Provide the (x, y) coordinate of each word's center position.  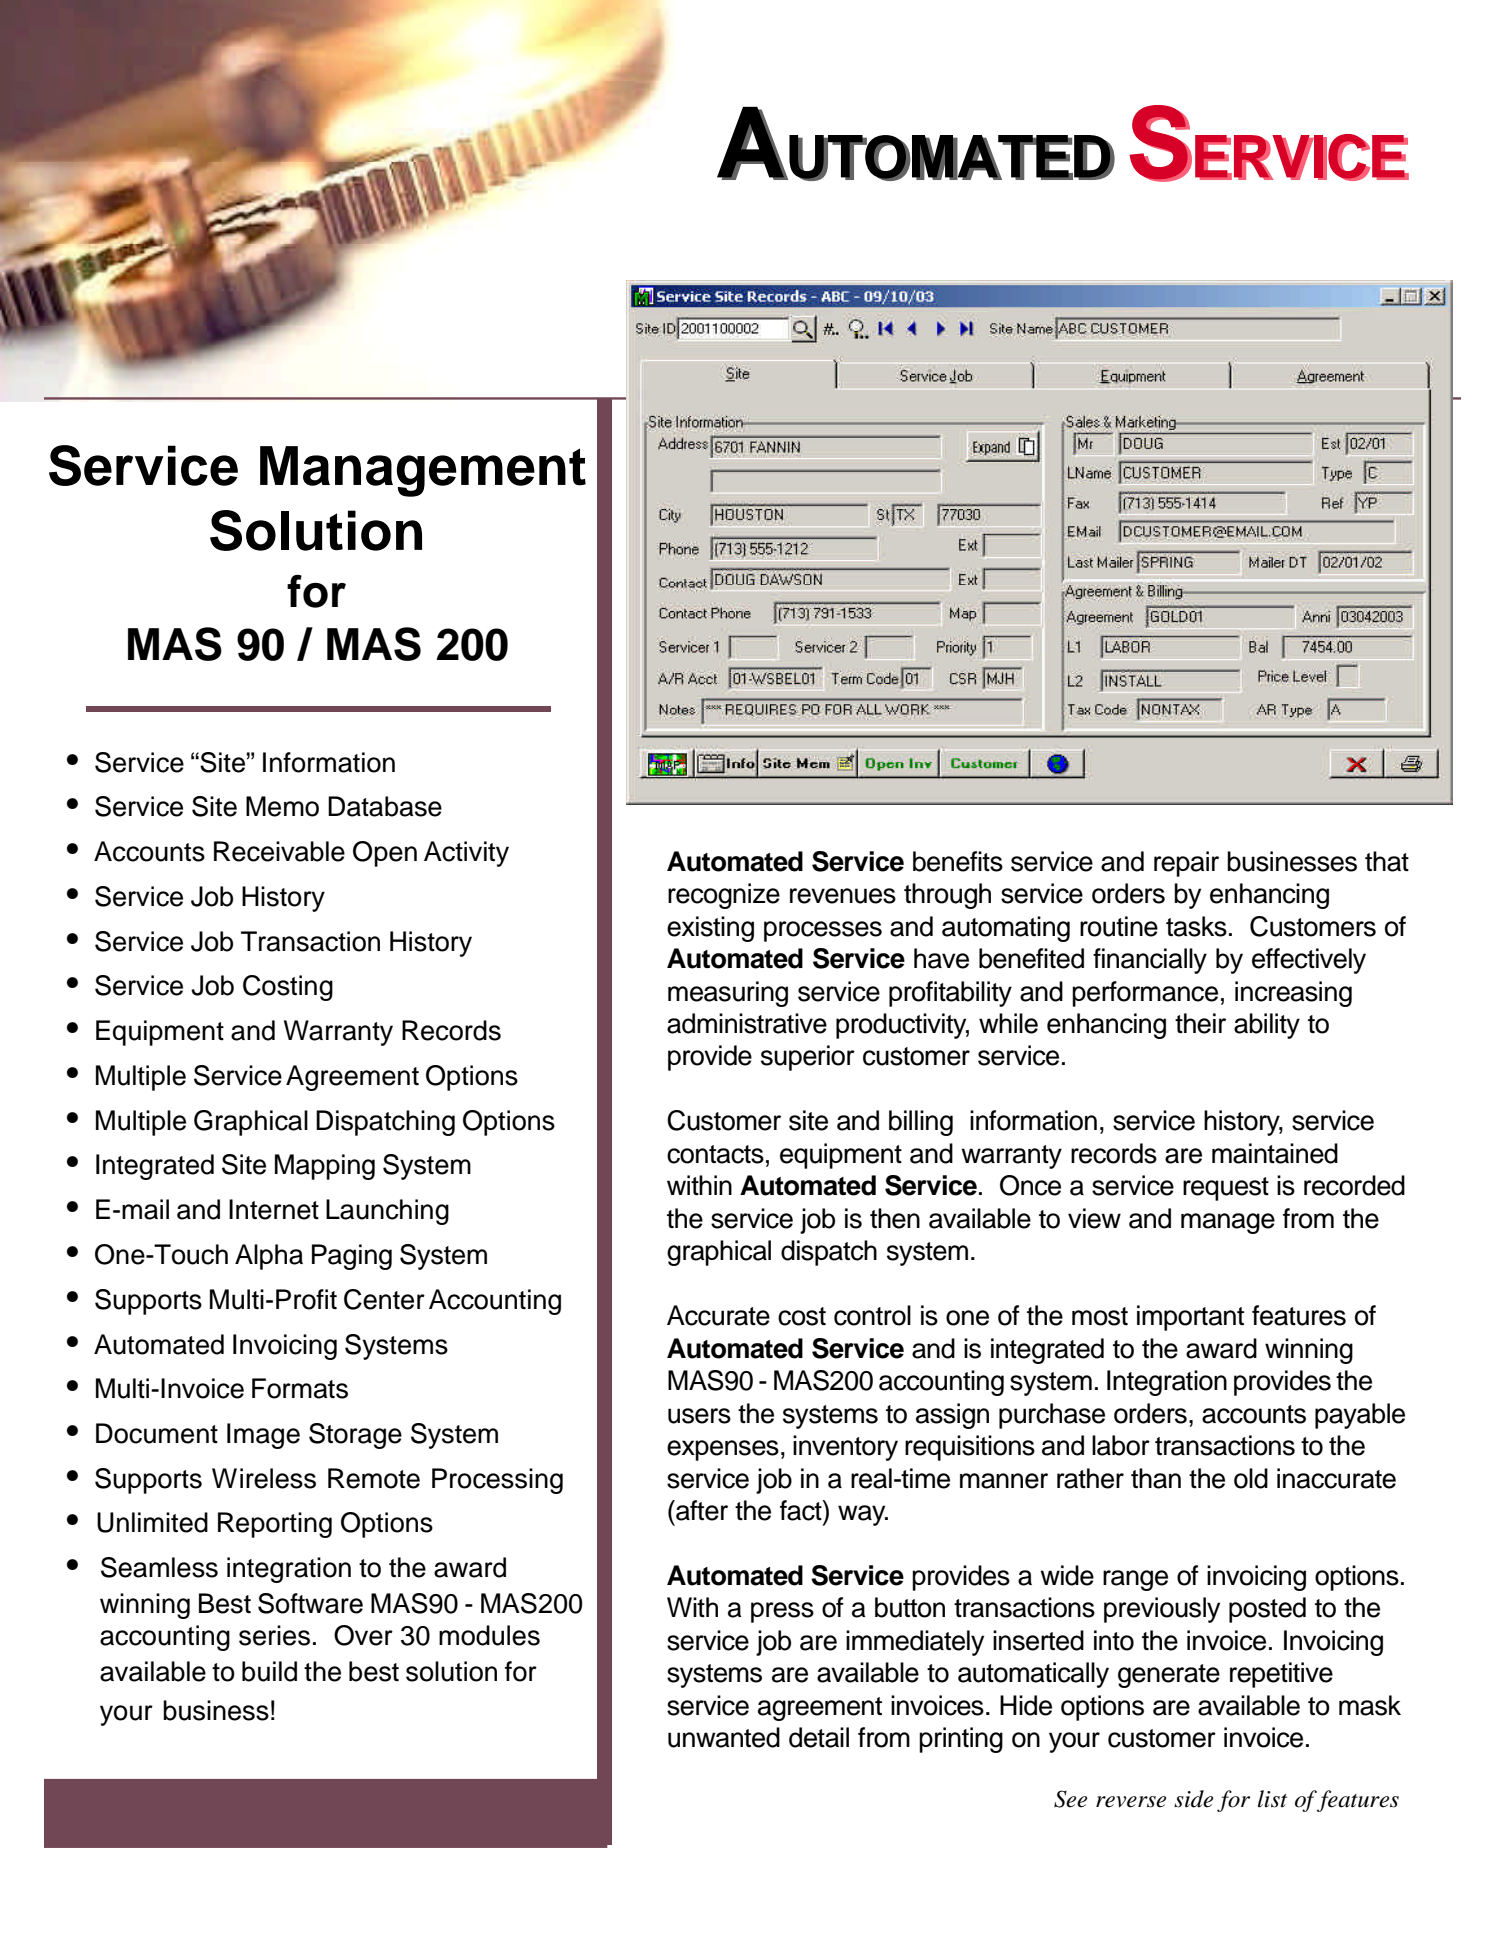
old (1251, 1478)
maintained (1275, 1153)
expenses (723, 1450)
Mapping (325, 1167)
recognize (724, 896)
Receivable (279, 851)
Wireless (264, 1478)
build (269, 1671)
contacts (715, 1154)
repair (1186, 864)
